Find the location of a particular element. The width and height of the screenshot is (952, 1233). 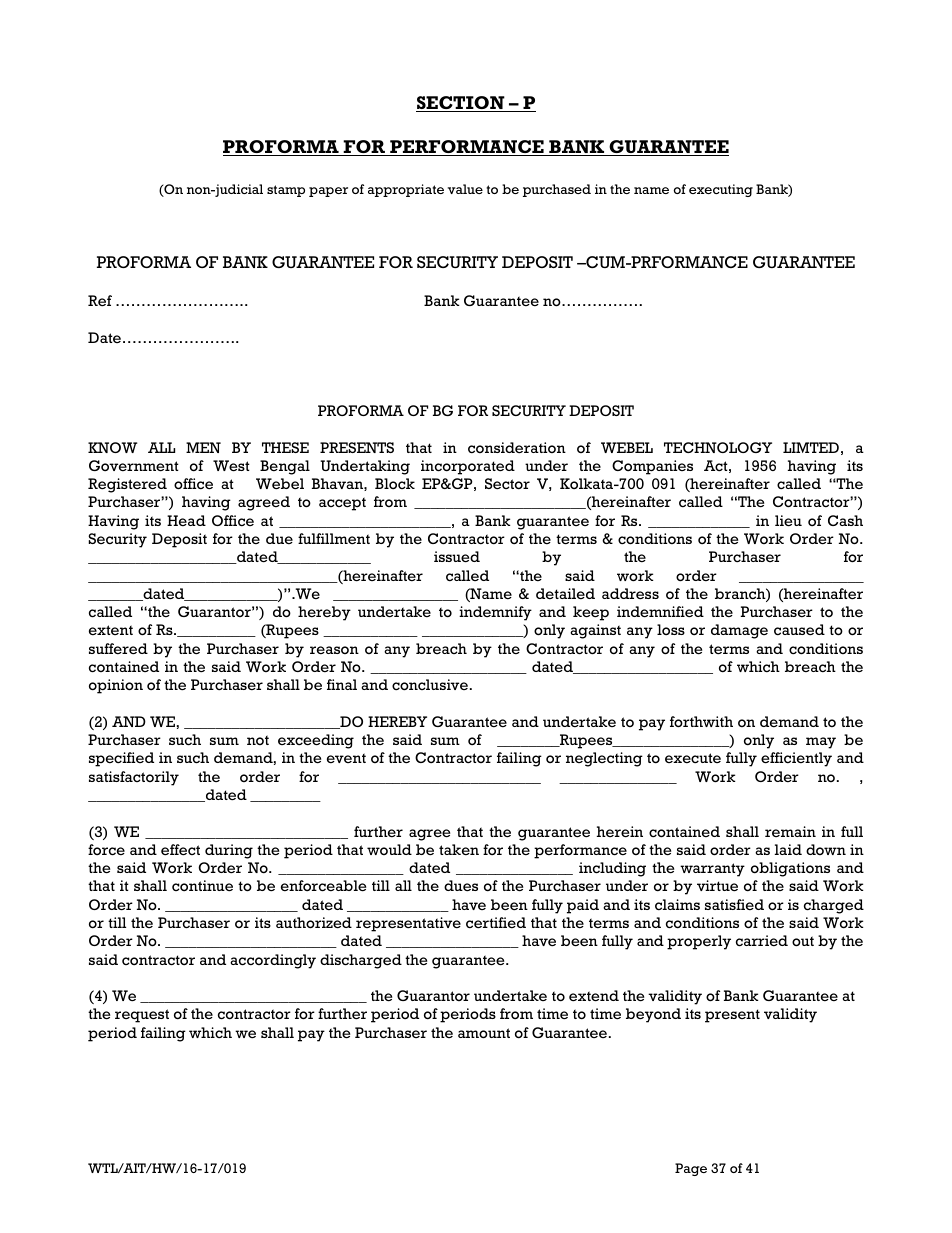

stamp is located at coordinates (286, 191).
